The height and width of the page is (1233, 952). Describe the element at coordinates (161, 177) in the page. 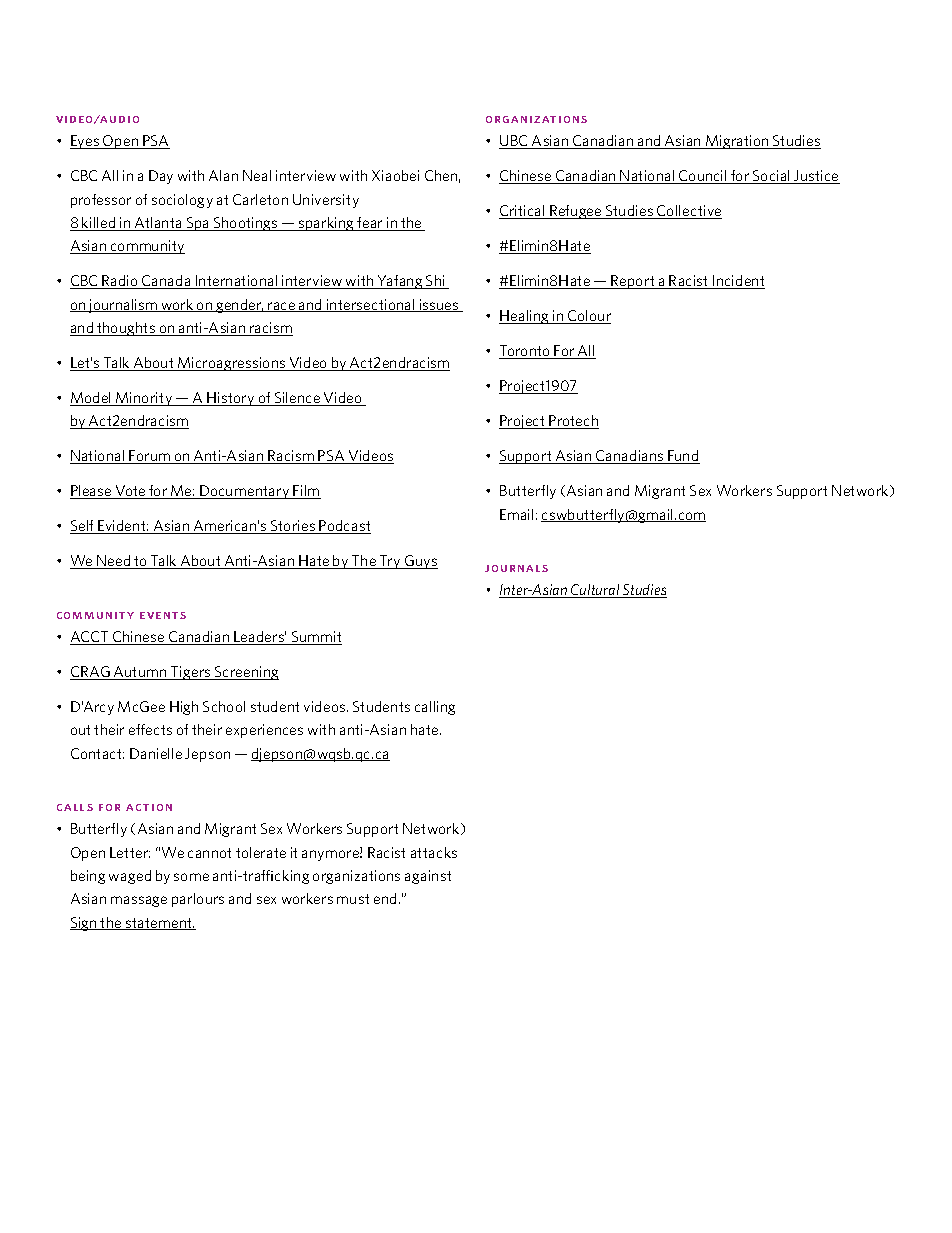

I see `Day` at that location.
